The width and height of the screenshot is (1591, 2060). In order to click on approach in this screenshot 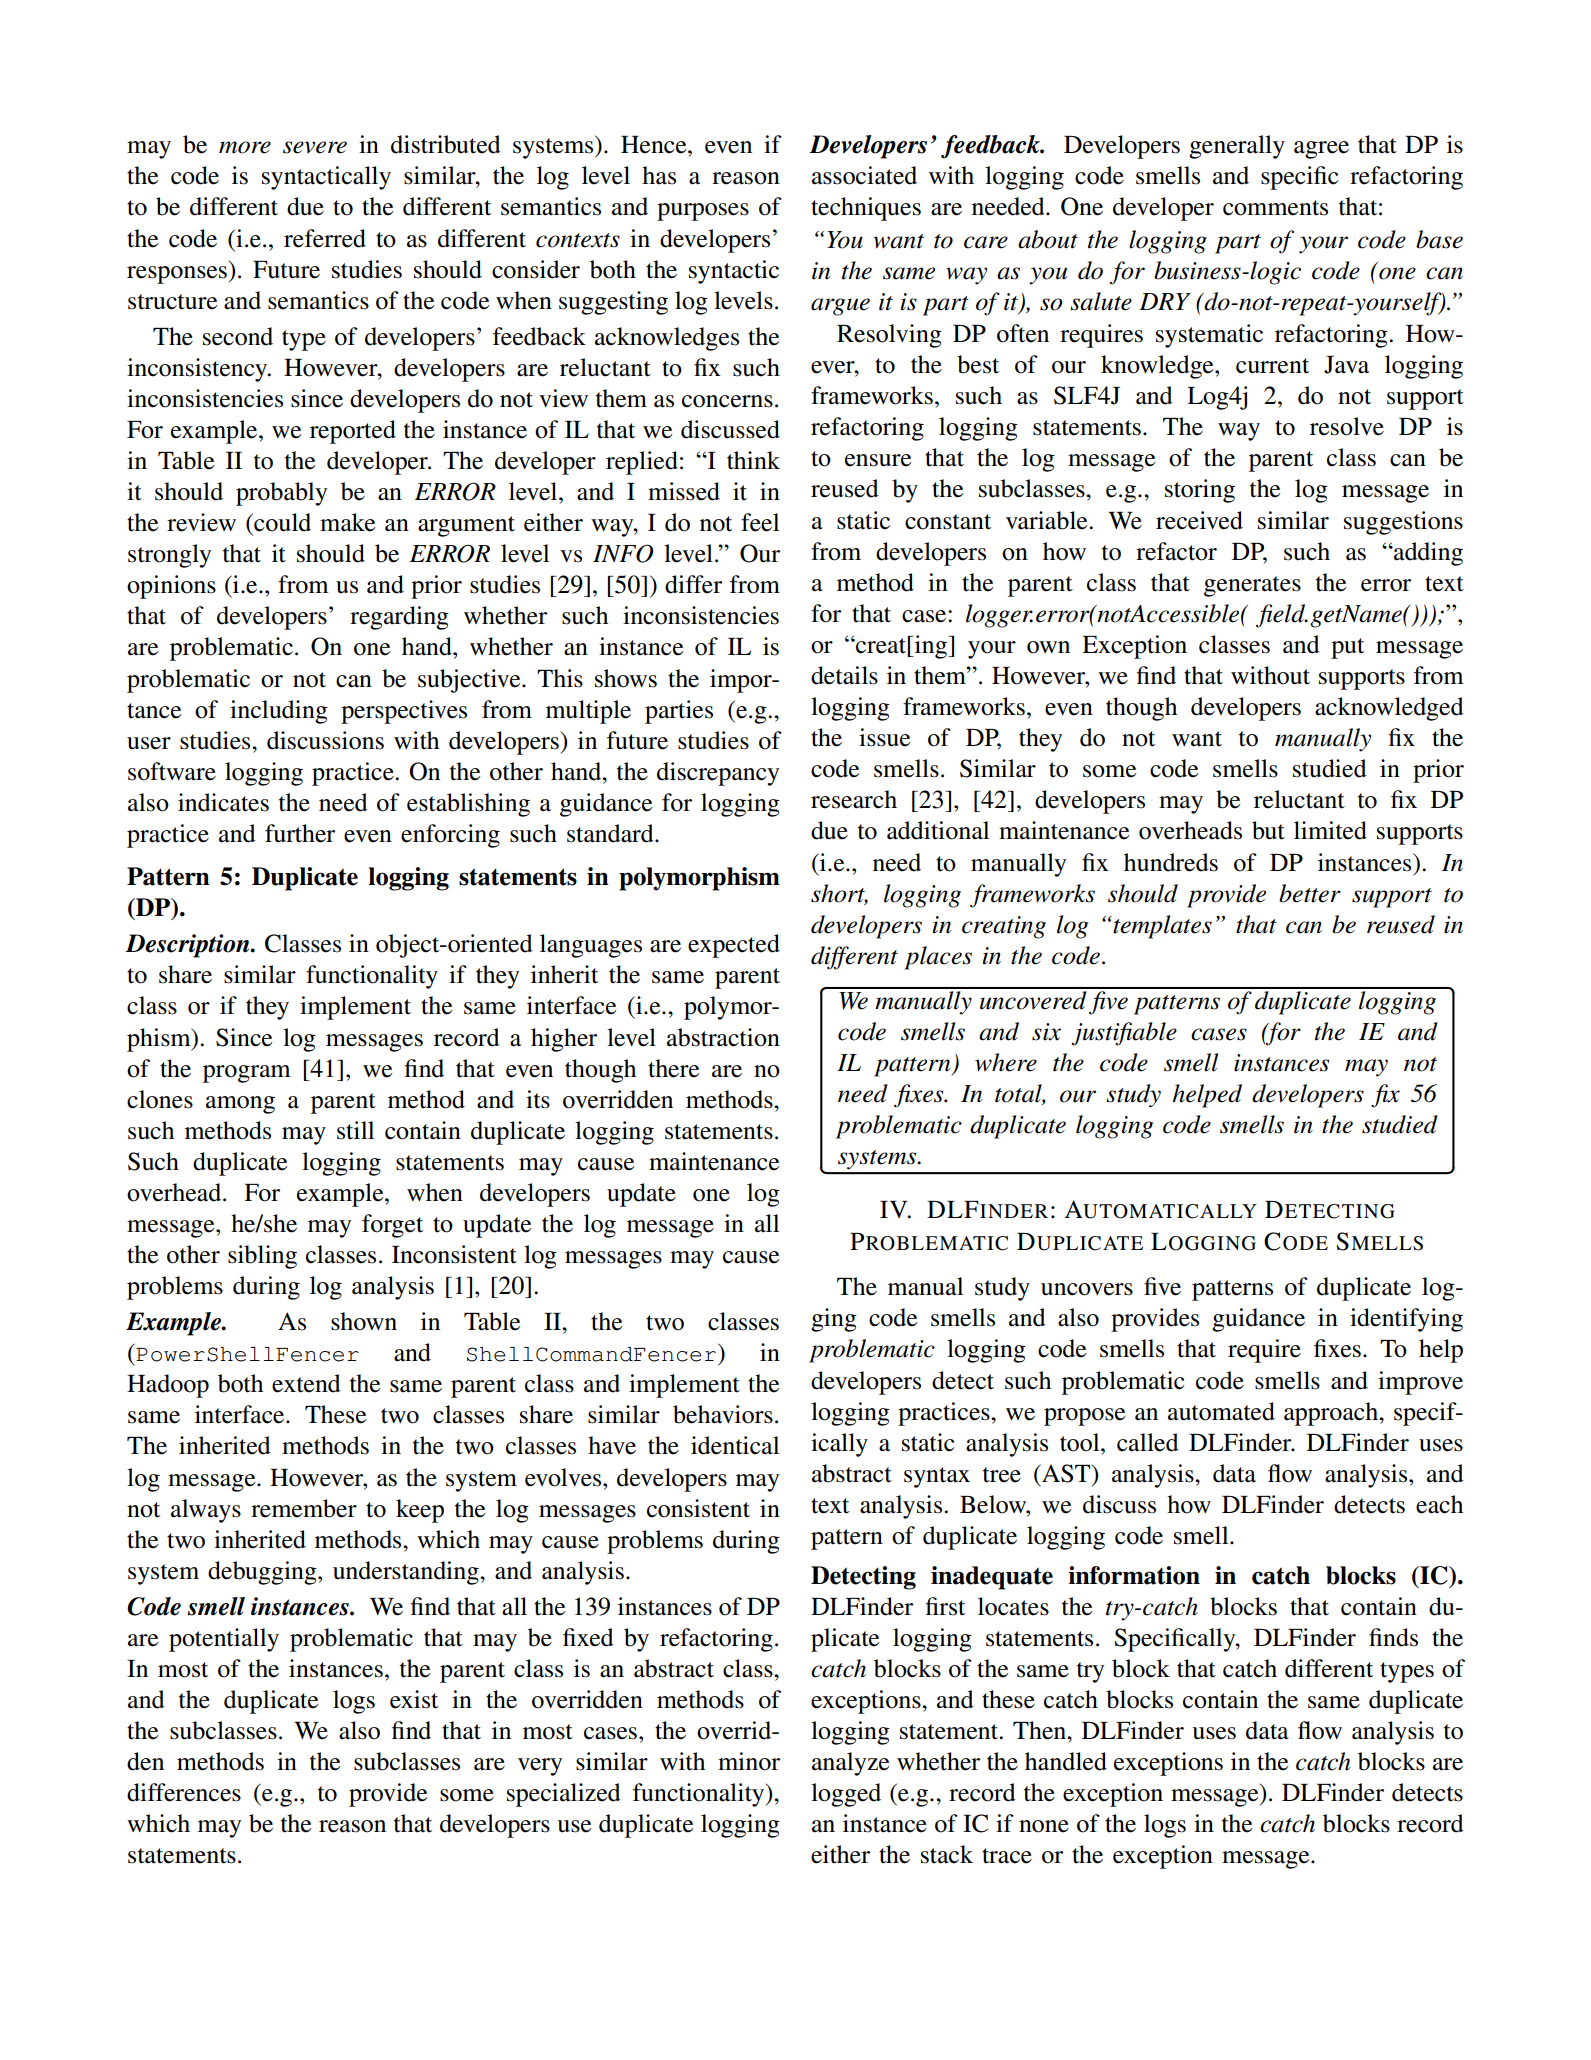, I will do `click(1332, 1414)`.
